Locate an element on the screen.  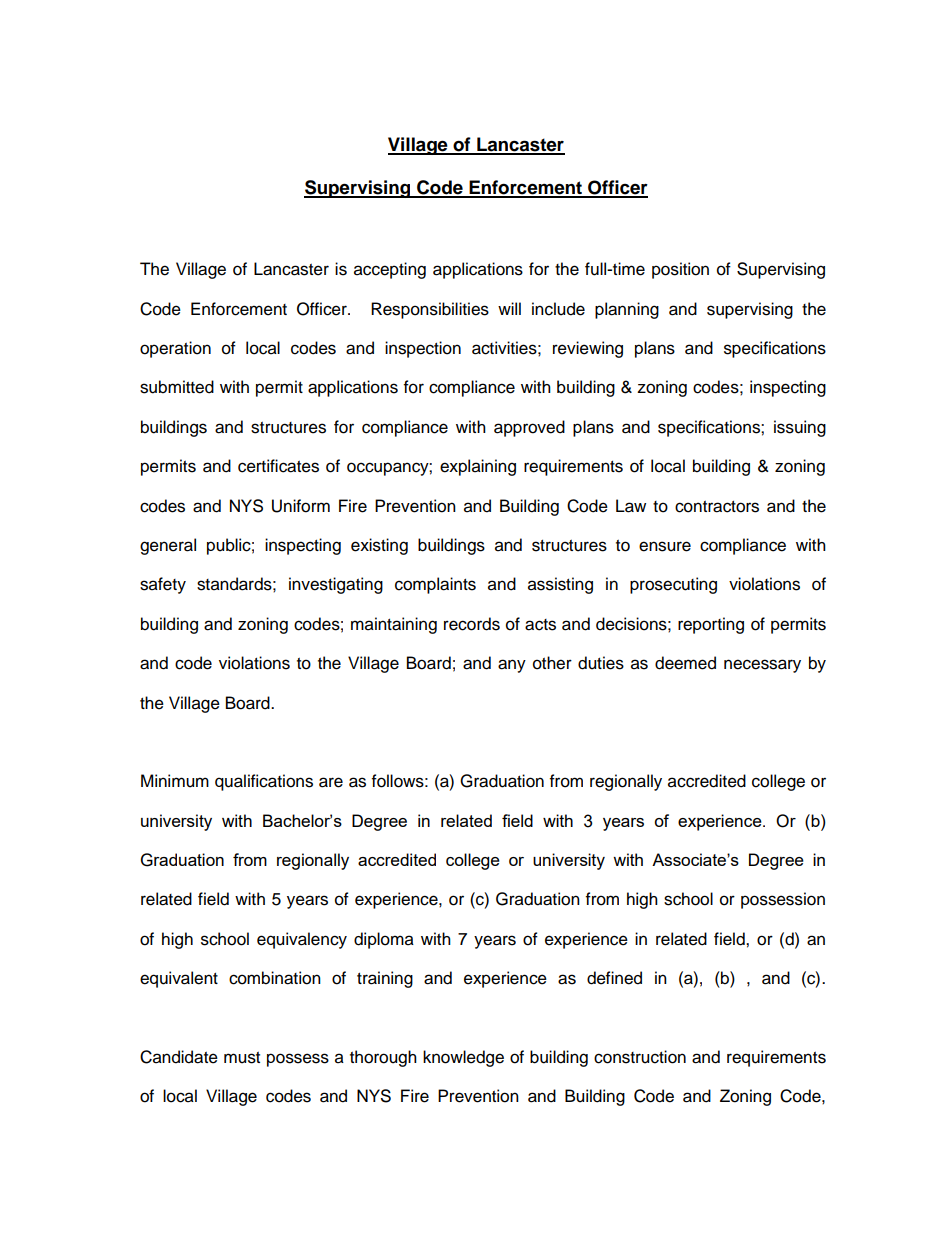
contractors is located at coordinates (717, 507).
